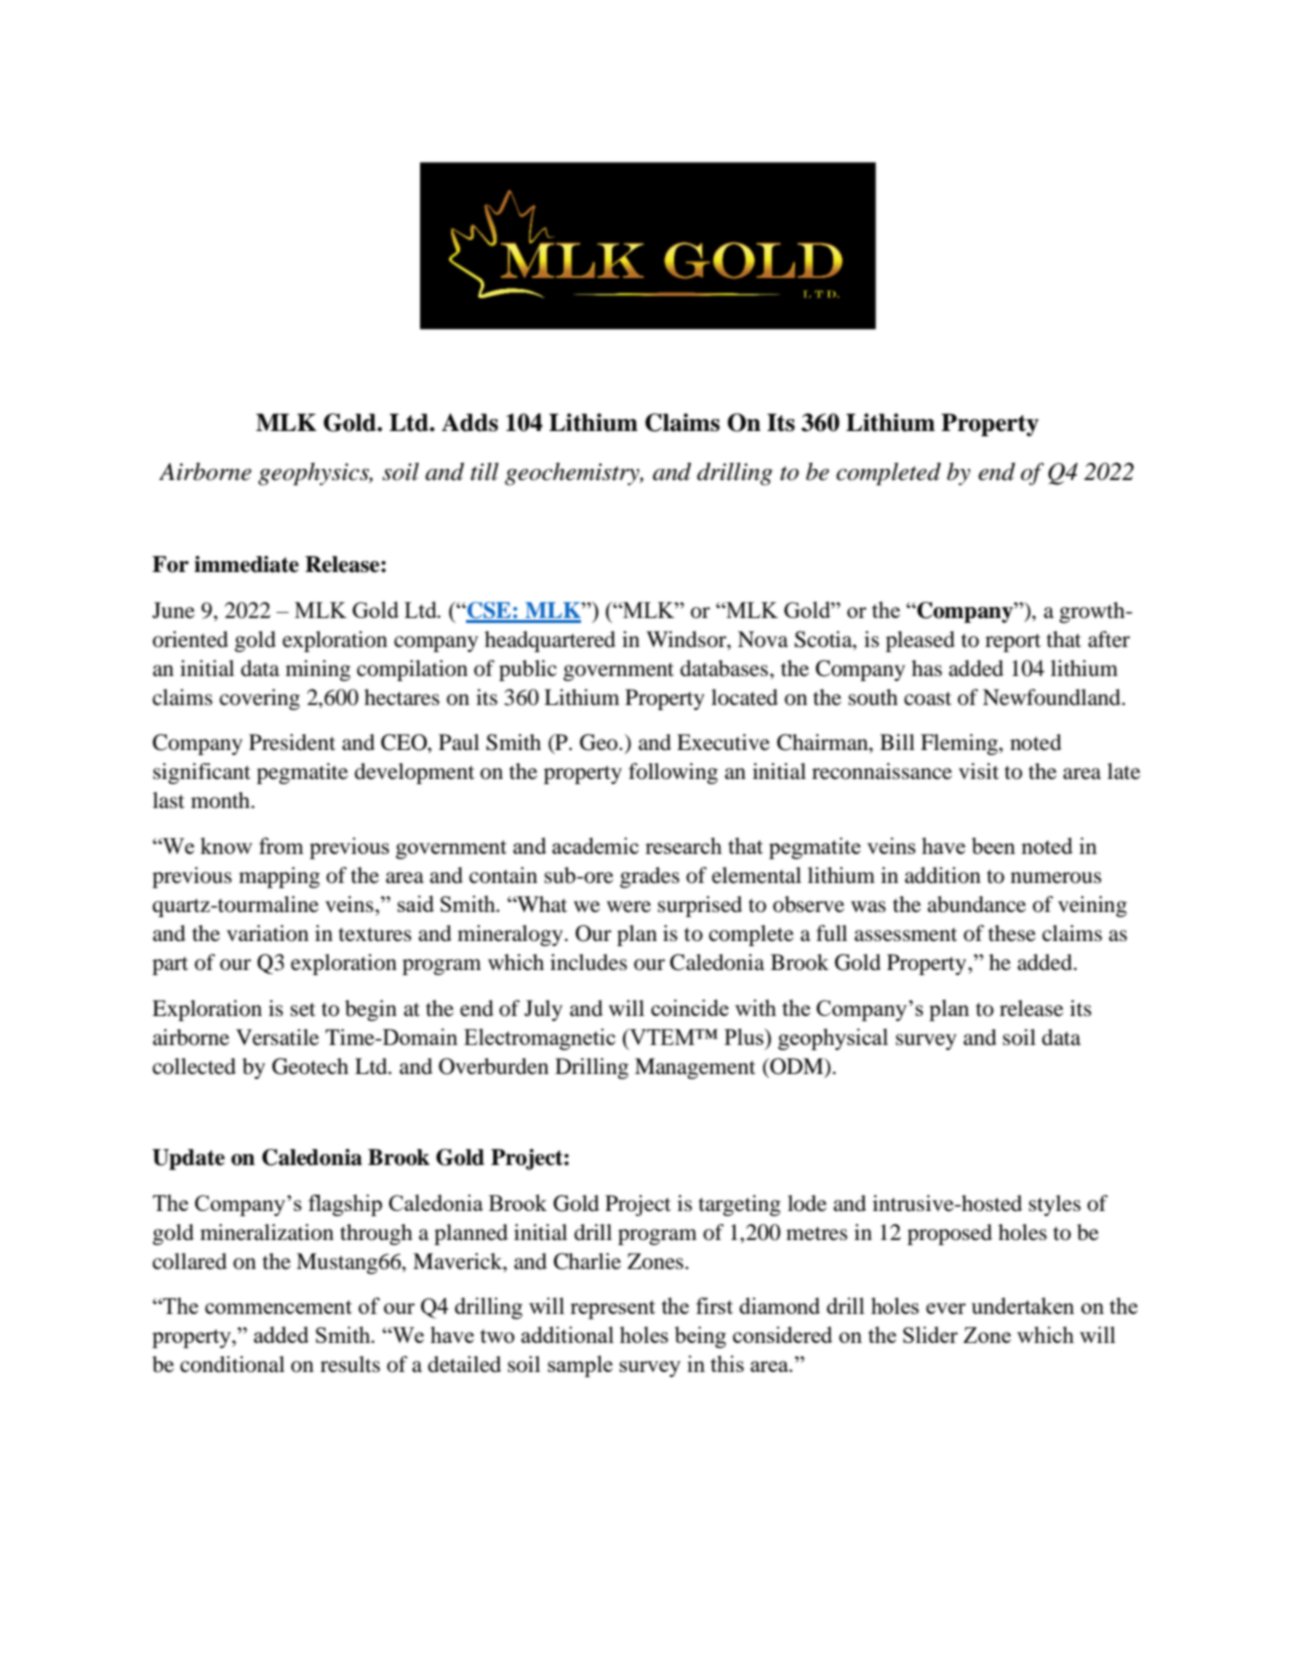 The image size is (1295, 1676). Describe the element at coordinates (221, 800) in the screenshot. I see `month` at that location.
